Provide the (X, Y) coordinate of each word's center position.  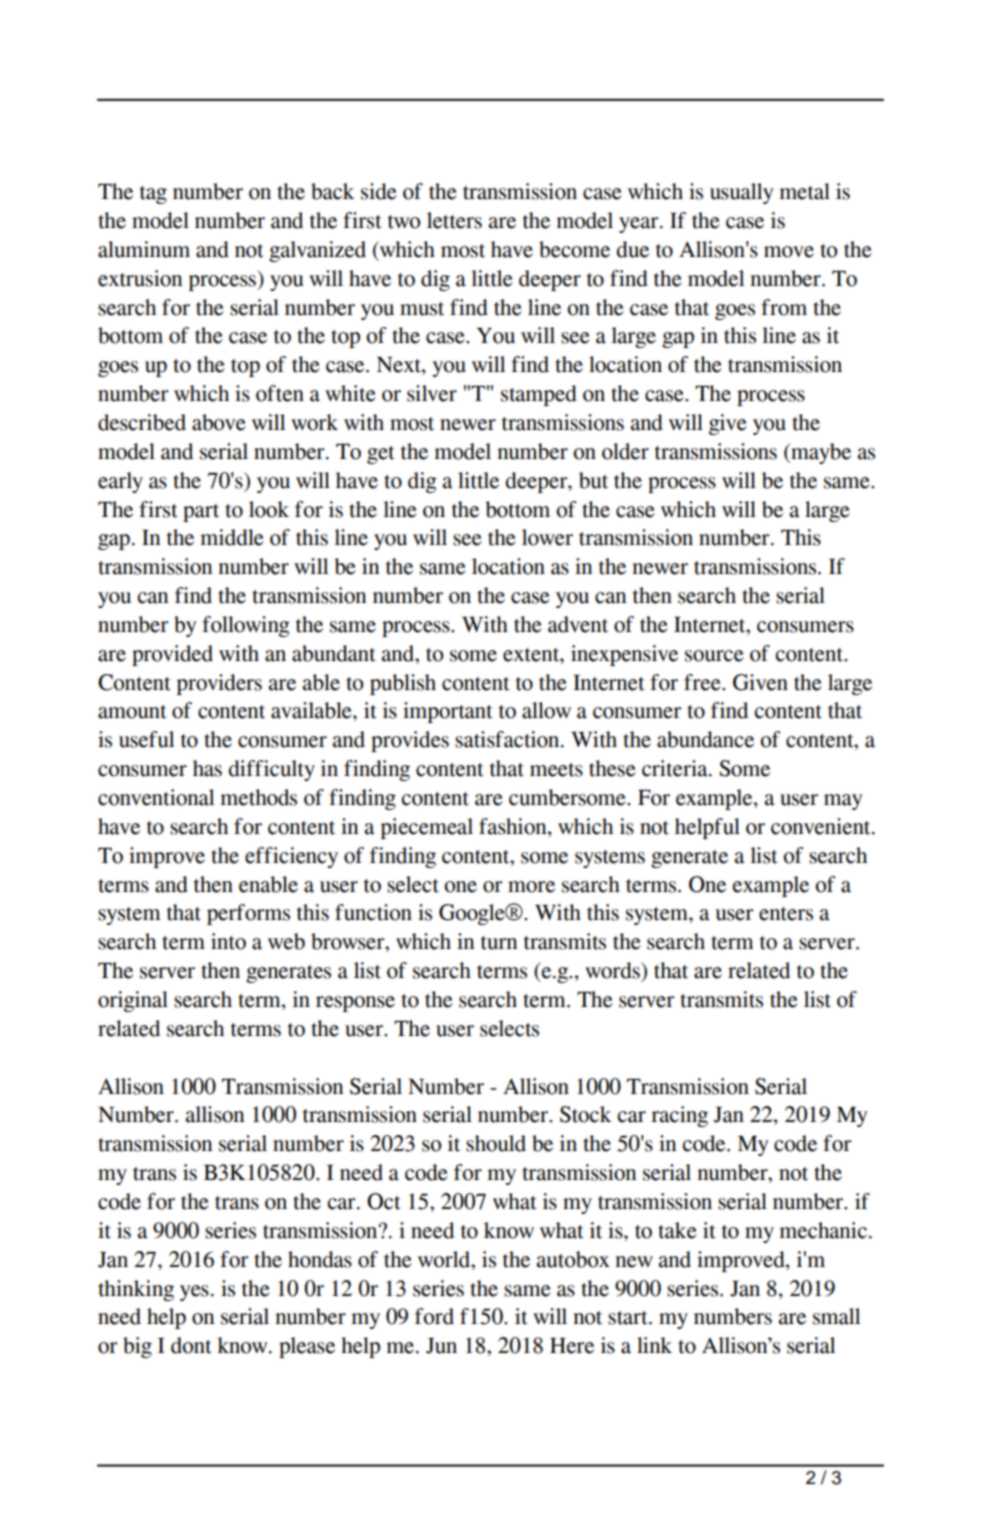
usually (742, 193)
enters (786, 914)
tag (153, 195)
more (531, 887)
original (133, 1001)
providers (219, 684)
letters (454, 220)
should (496, 1143)
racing (679, 1116)
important (448, 712)
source (714, 656)
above (219, 422)
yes (194, 1293)
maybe (820, 453)
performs (248, 914)
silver (432, 393)
